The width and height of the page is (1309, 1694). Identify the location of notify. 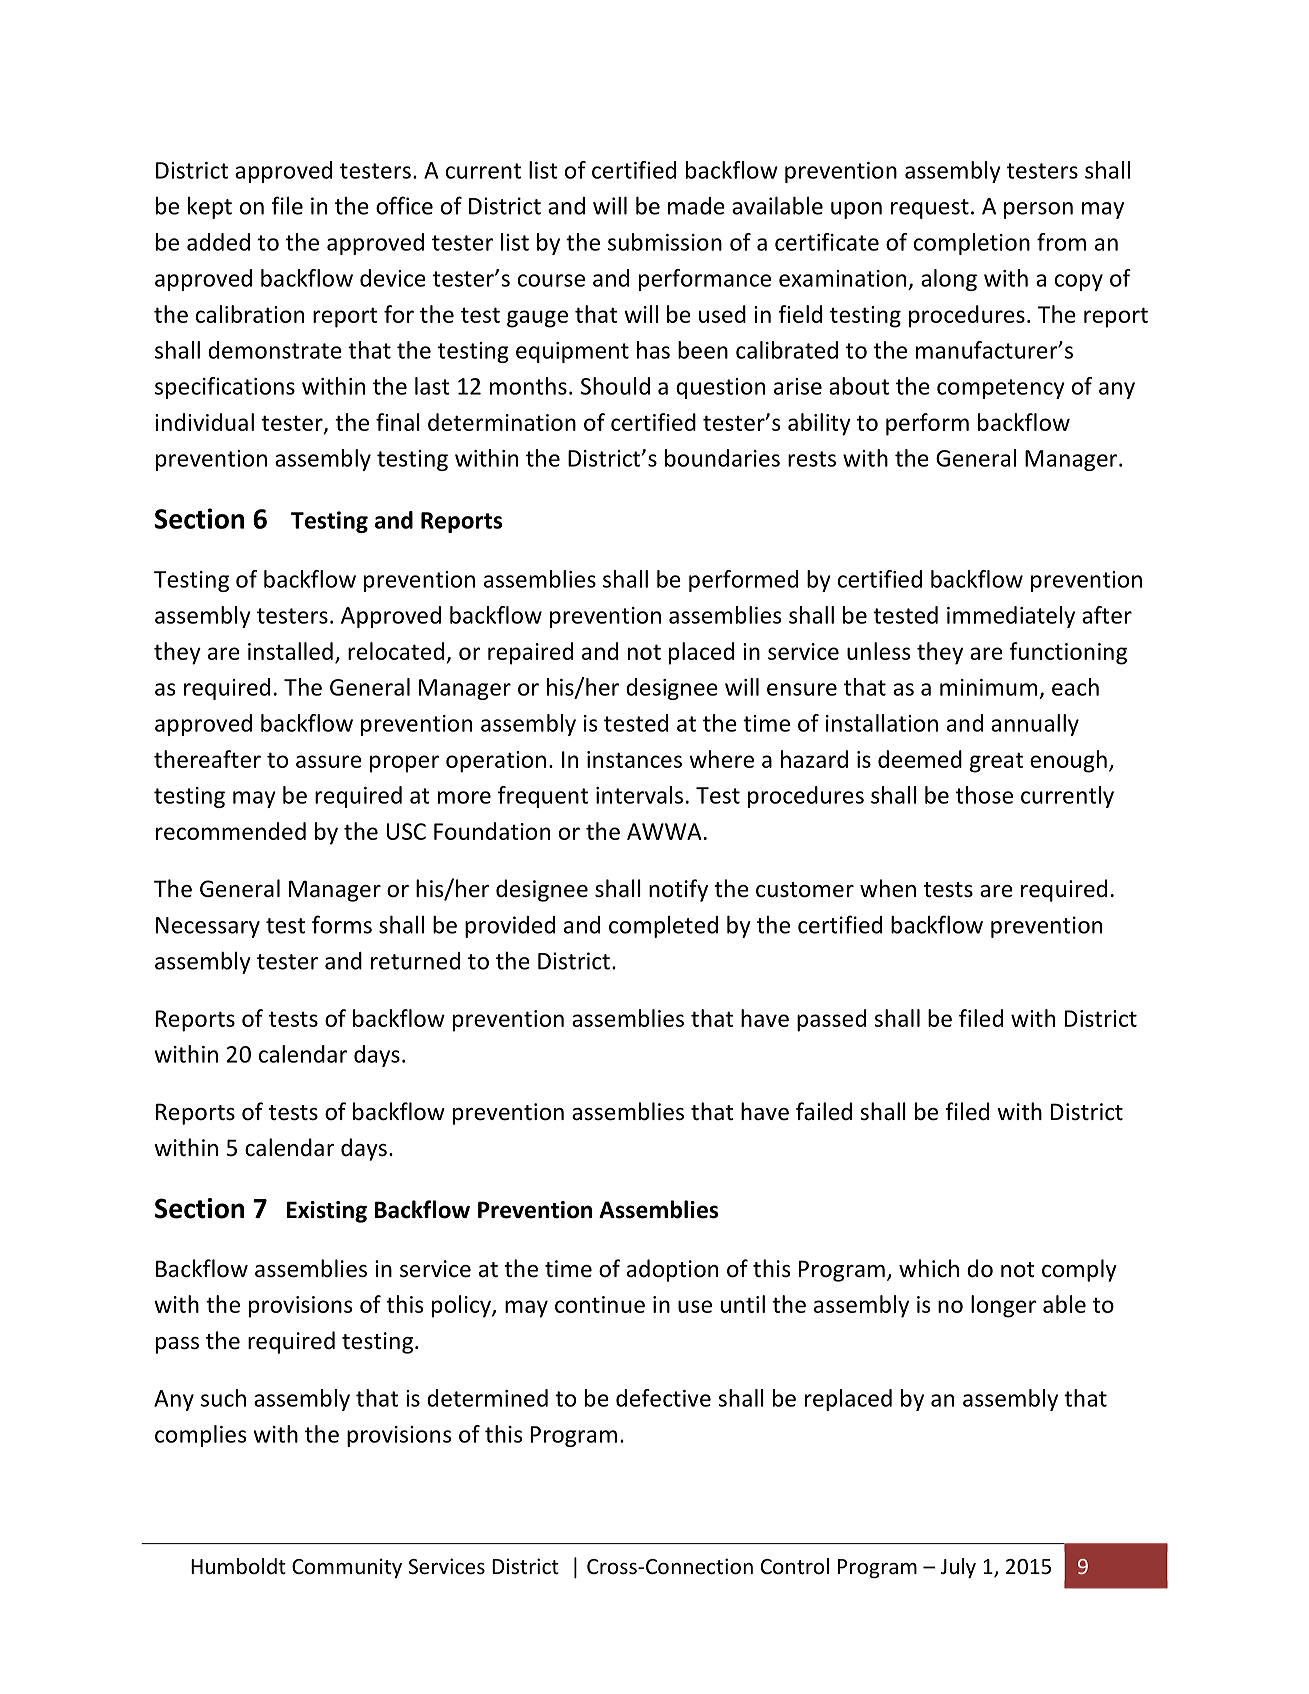
(678, 890).
